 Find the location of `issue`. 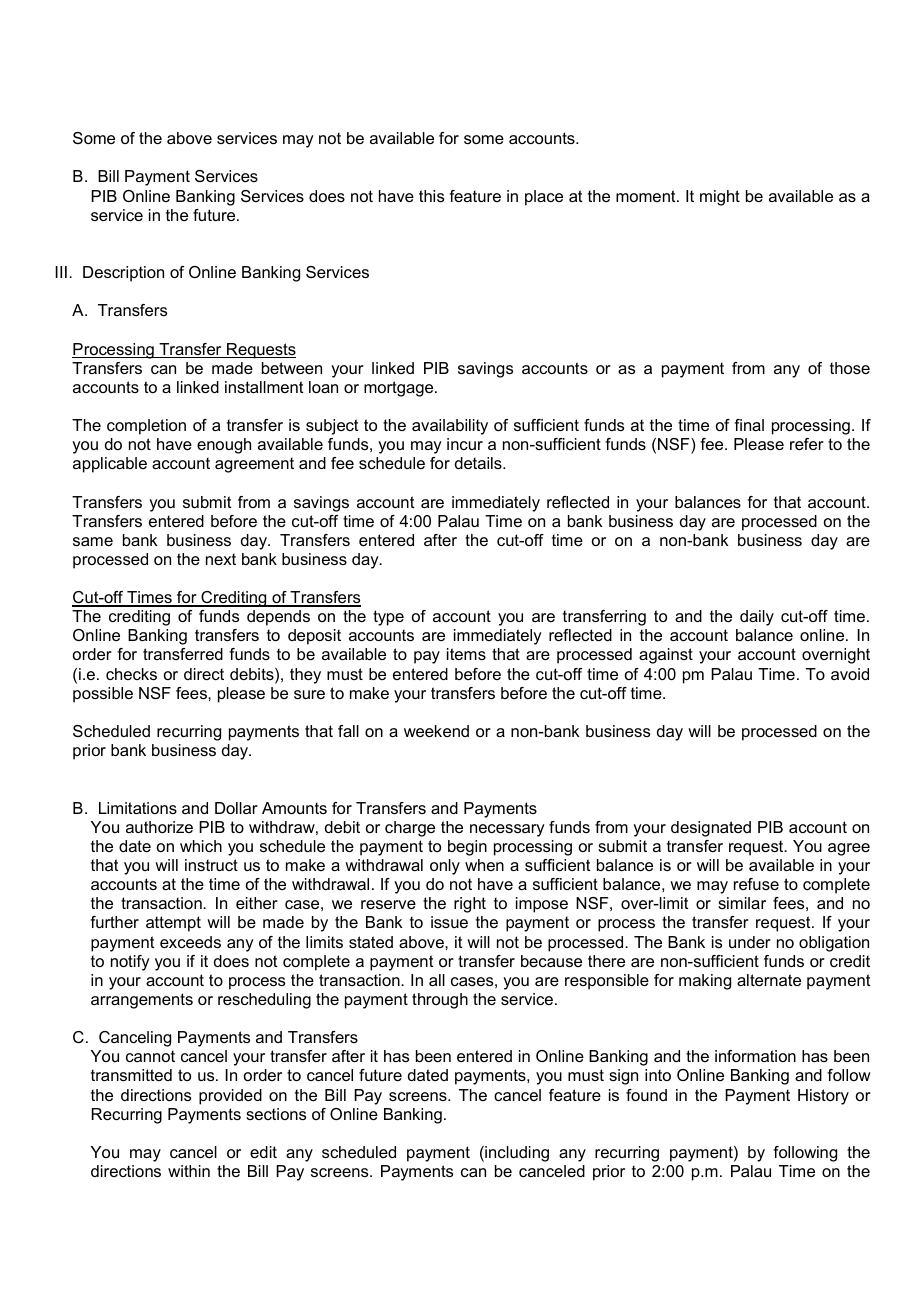

issue is located at coordinates (449, 922).
